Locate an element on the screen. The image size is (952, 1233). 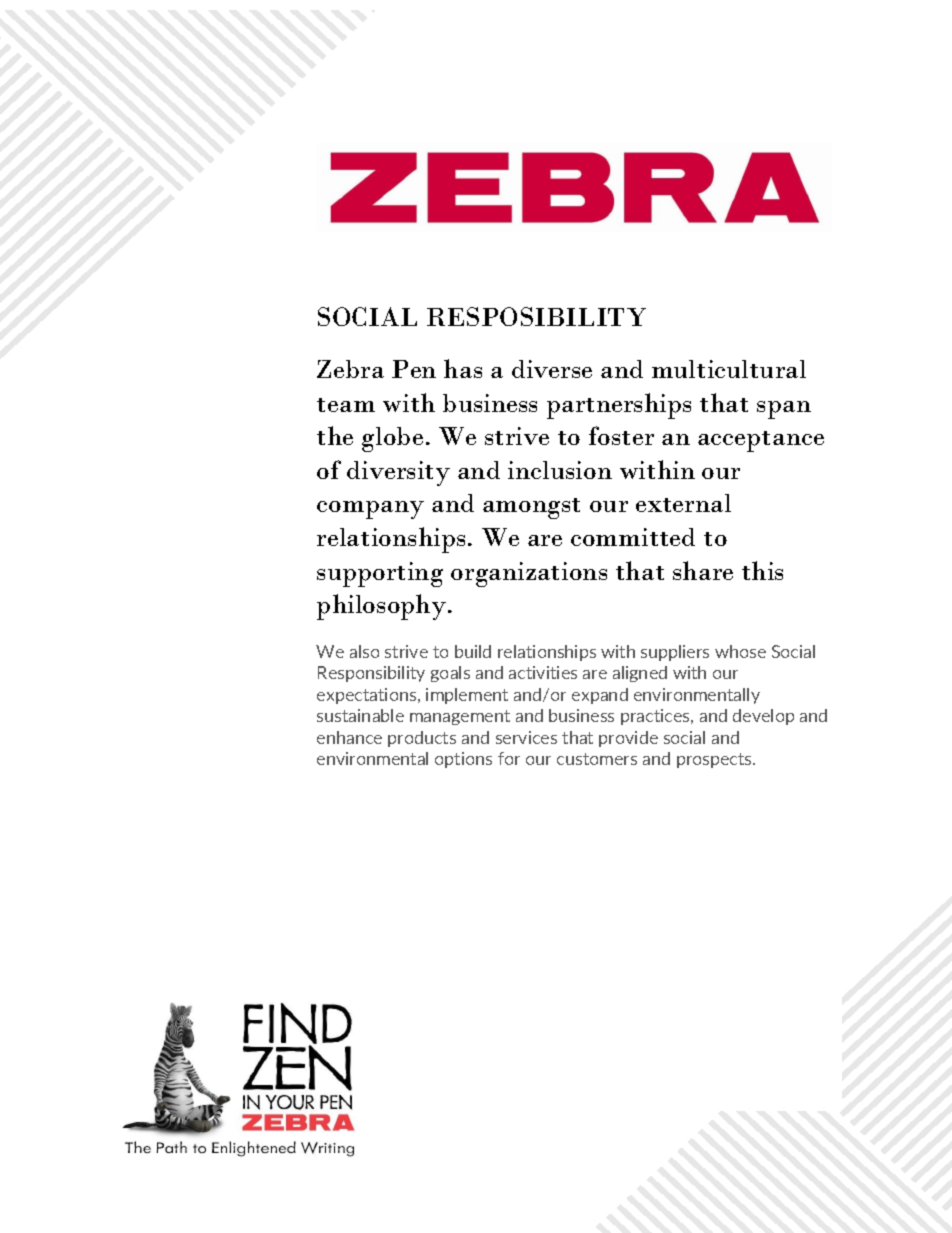
acceptance is located at coordinates (761, 441).
